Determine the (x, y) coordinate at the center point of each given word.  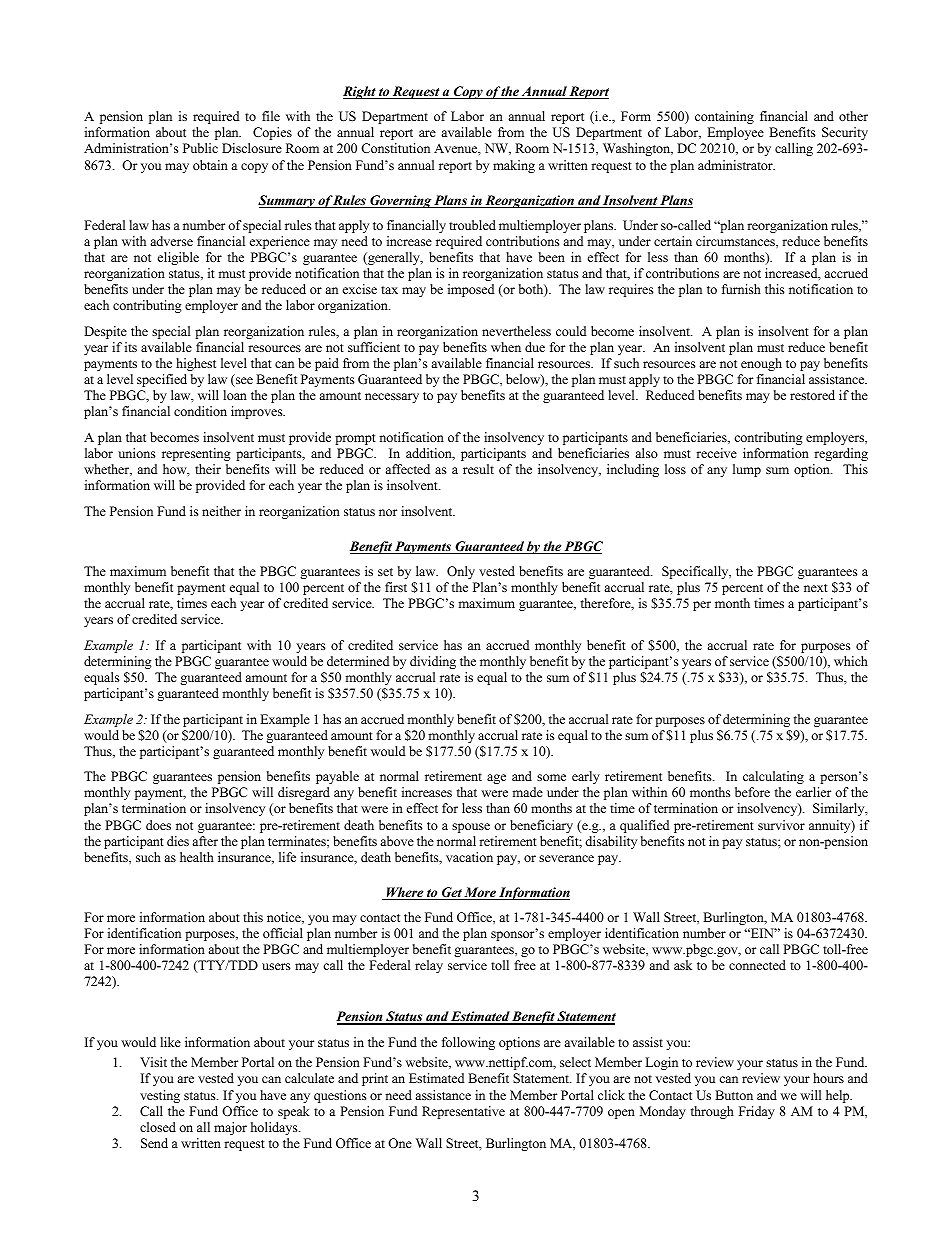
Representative (463, 1112)
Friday (757, 1112)
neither (221, 511)
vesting (160, 1096)
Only (461, 572)
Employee (735, 133)
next (816, 588)
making (514, 166)
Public (200, 148)
